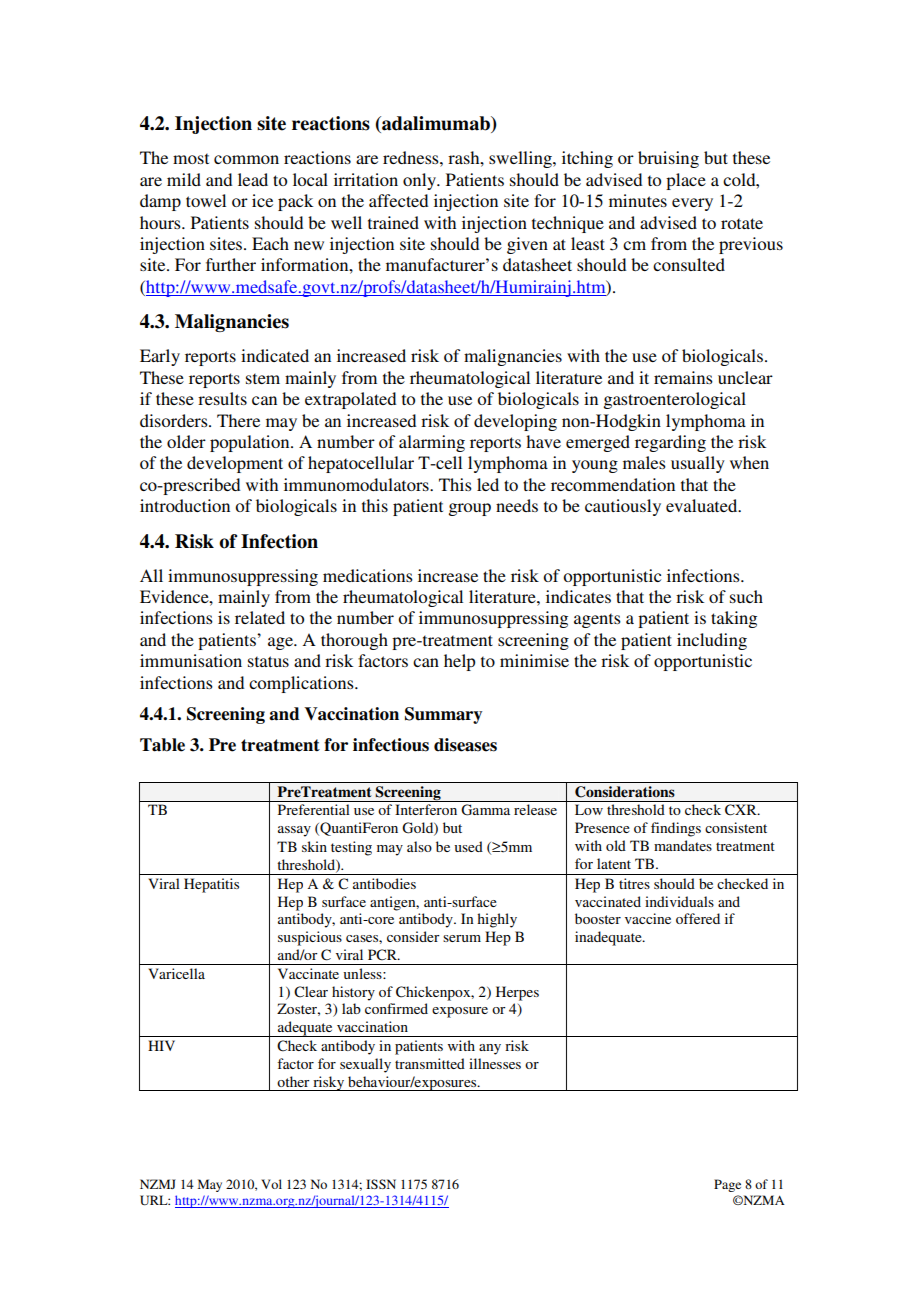 The height and width of the screenshot is (1308, 924). I want to click on alarming, so click(432, 443).
